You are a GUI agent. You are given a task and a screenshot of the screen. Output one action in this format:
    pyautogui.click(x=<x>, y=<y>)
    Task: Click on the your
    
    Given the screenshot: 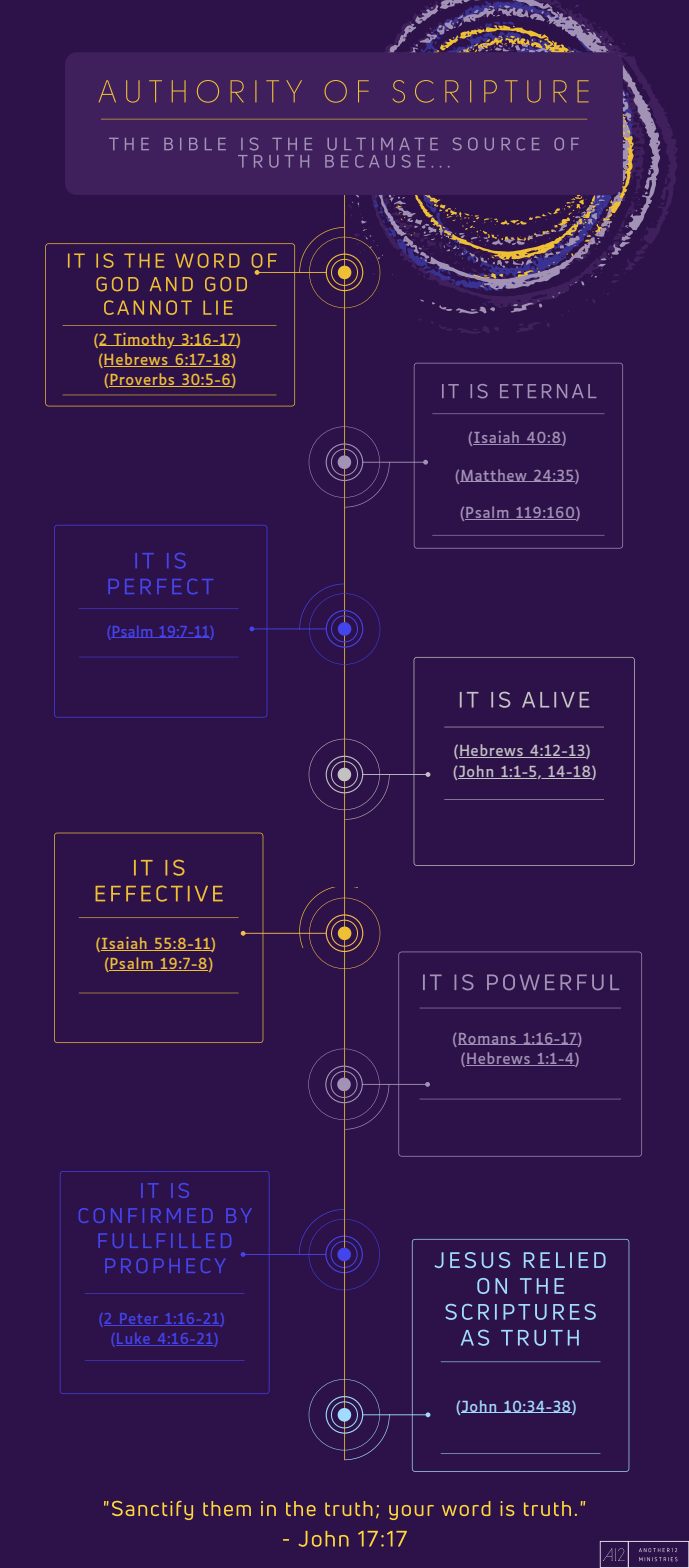 What is the action you would take?
    pyautogui.click(x=411, y=1512)
